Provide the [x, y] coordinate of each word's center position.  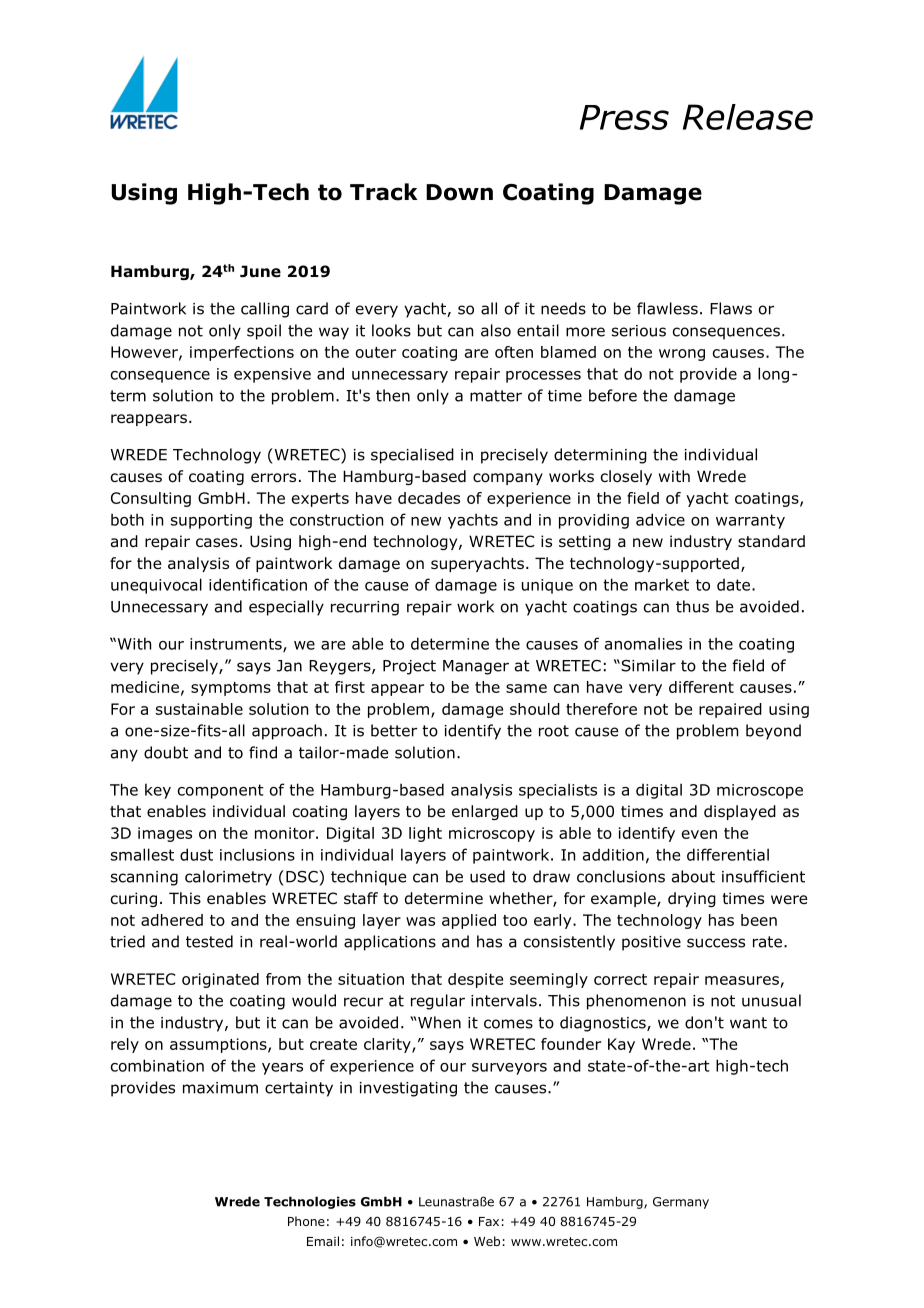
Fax [489, 1221]
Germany [681, 1203]
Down [459, 192]
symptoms [231, 689]
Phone [306, 1221]
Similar [647, 665]
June [260, 271]
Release [748, 117]
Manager [476, 667]
